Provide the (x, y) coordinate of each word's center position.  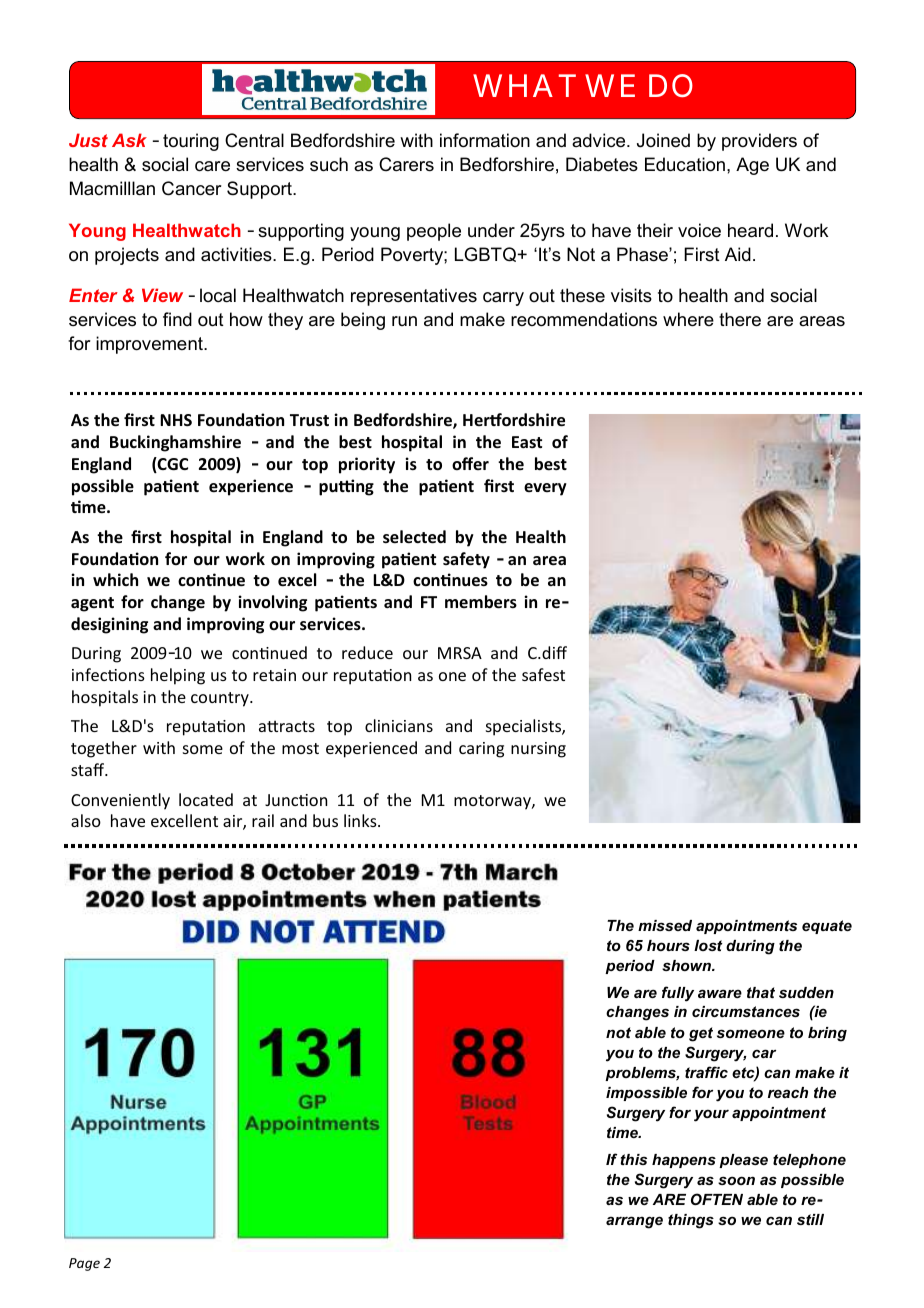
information (485, 140)
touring (191, 142)
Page (84, 1264)
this (634, 1159)
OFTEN (717, 1199)
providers (759, 142)
